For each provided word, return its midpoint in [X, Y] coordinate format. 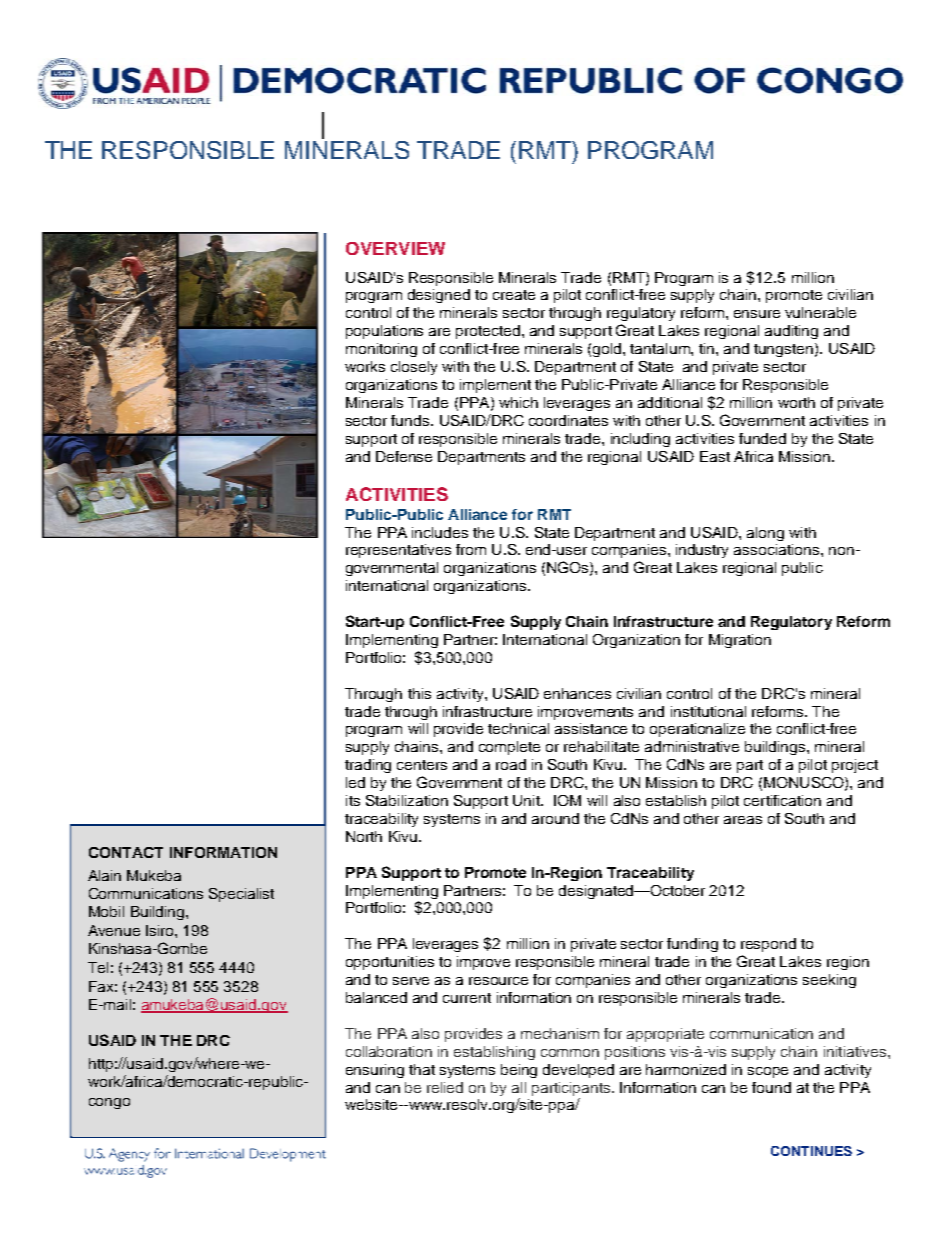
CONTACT [126, 852]
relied [445, 1087]
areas [743, 820]
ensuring [375, 1071]
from [471, 549]
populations [384, 332]
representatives [398, 551]
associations [778, 549]
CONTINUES [811, 1151]
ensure [757, 314]
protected [488, 332]
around [555, 818]
